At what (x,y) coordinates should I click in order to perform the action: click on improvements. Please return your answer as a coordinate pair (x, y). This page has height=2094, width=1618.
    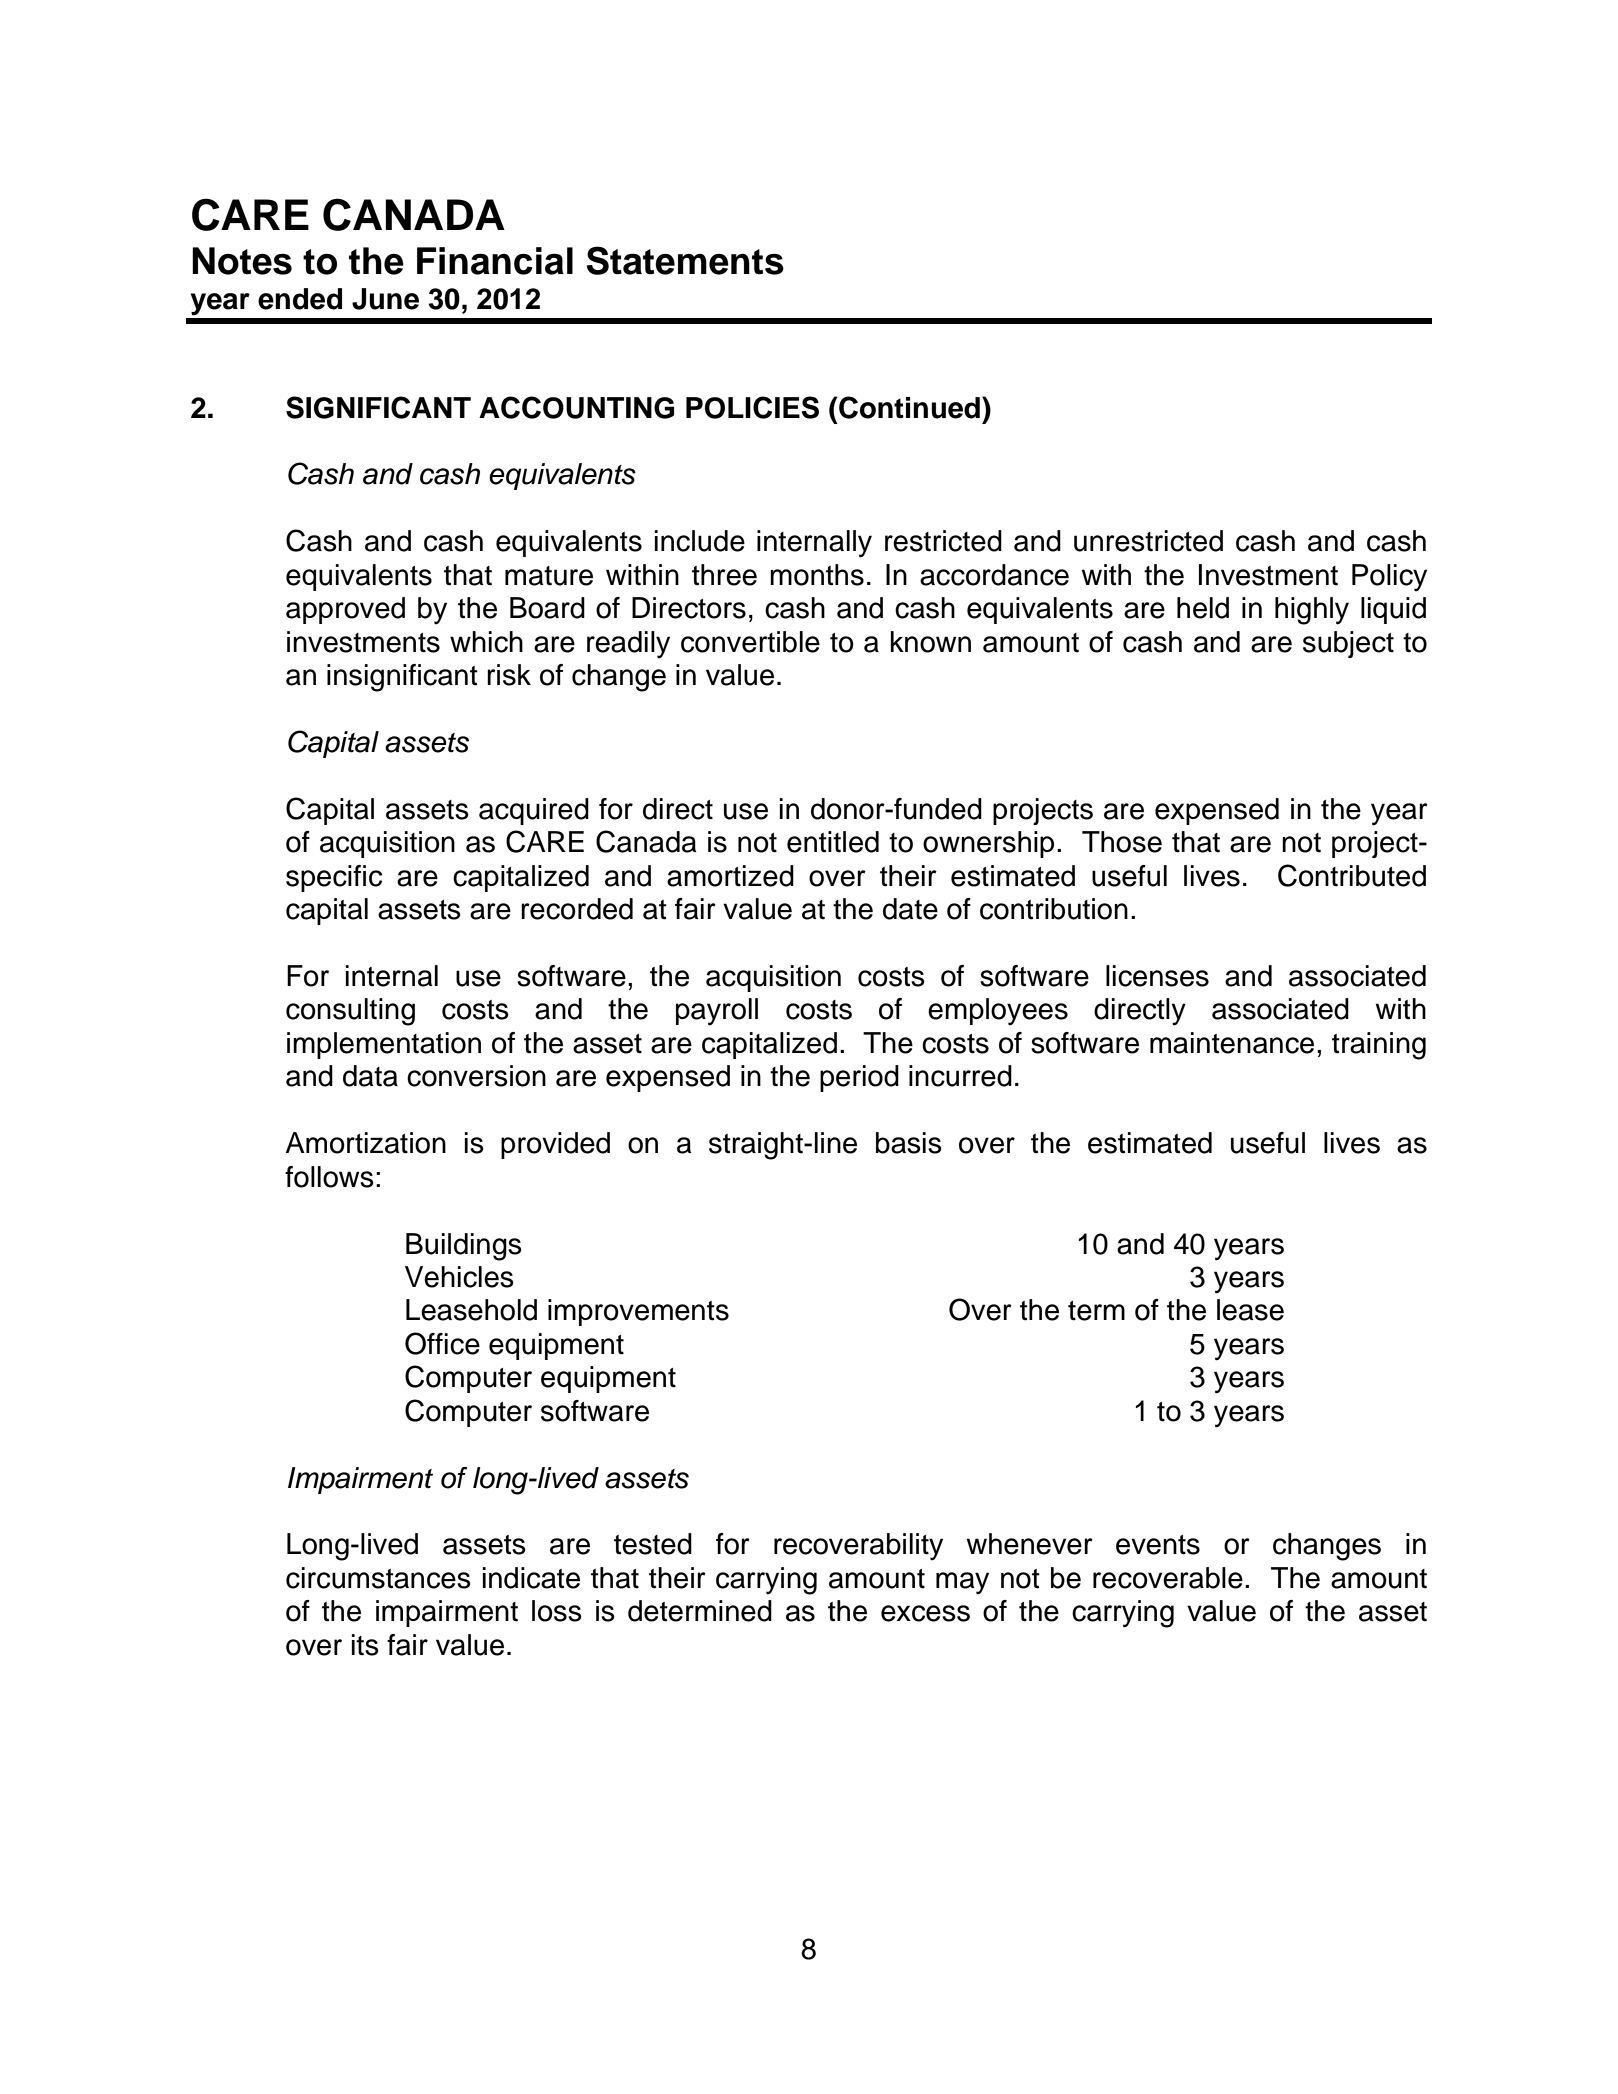
    Looking at the image, I should click on (638, 1312).
